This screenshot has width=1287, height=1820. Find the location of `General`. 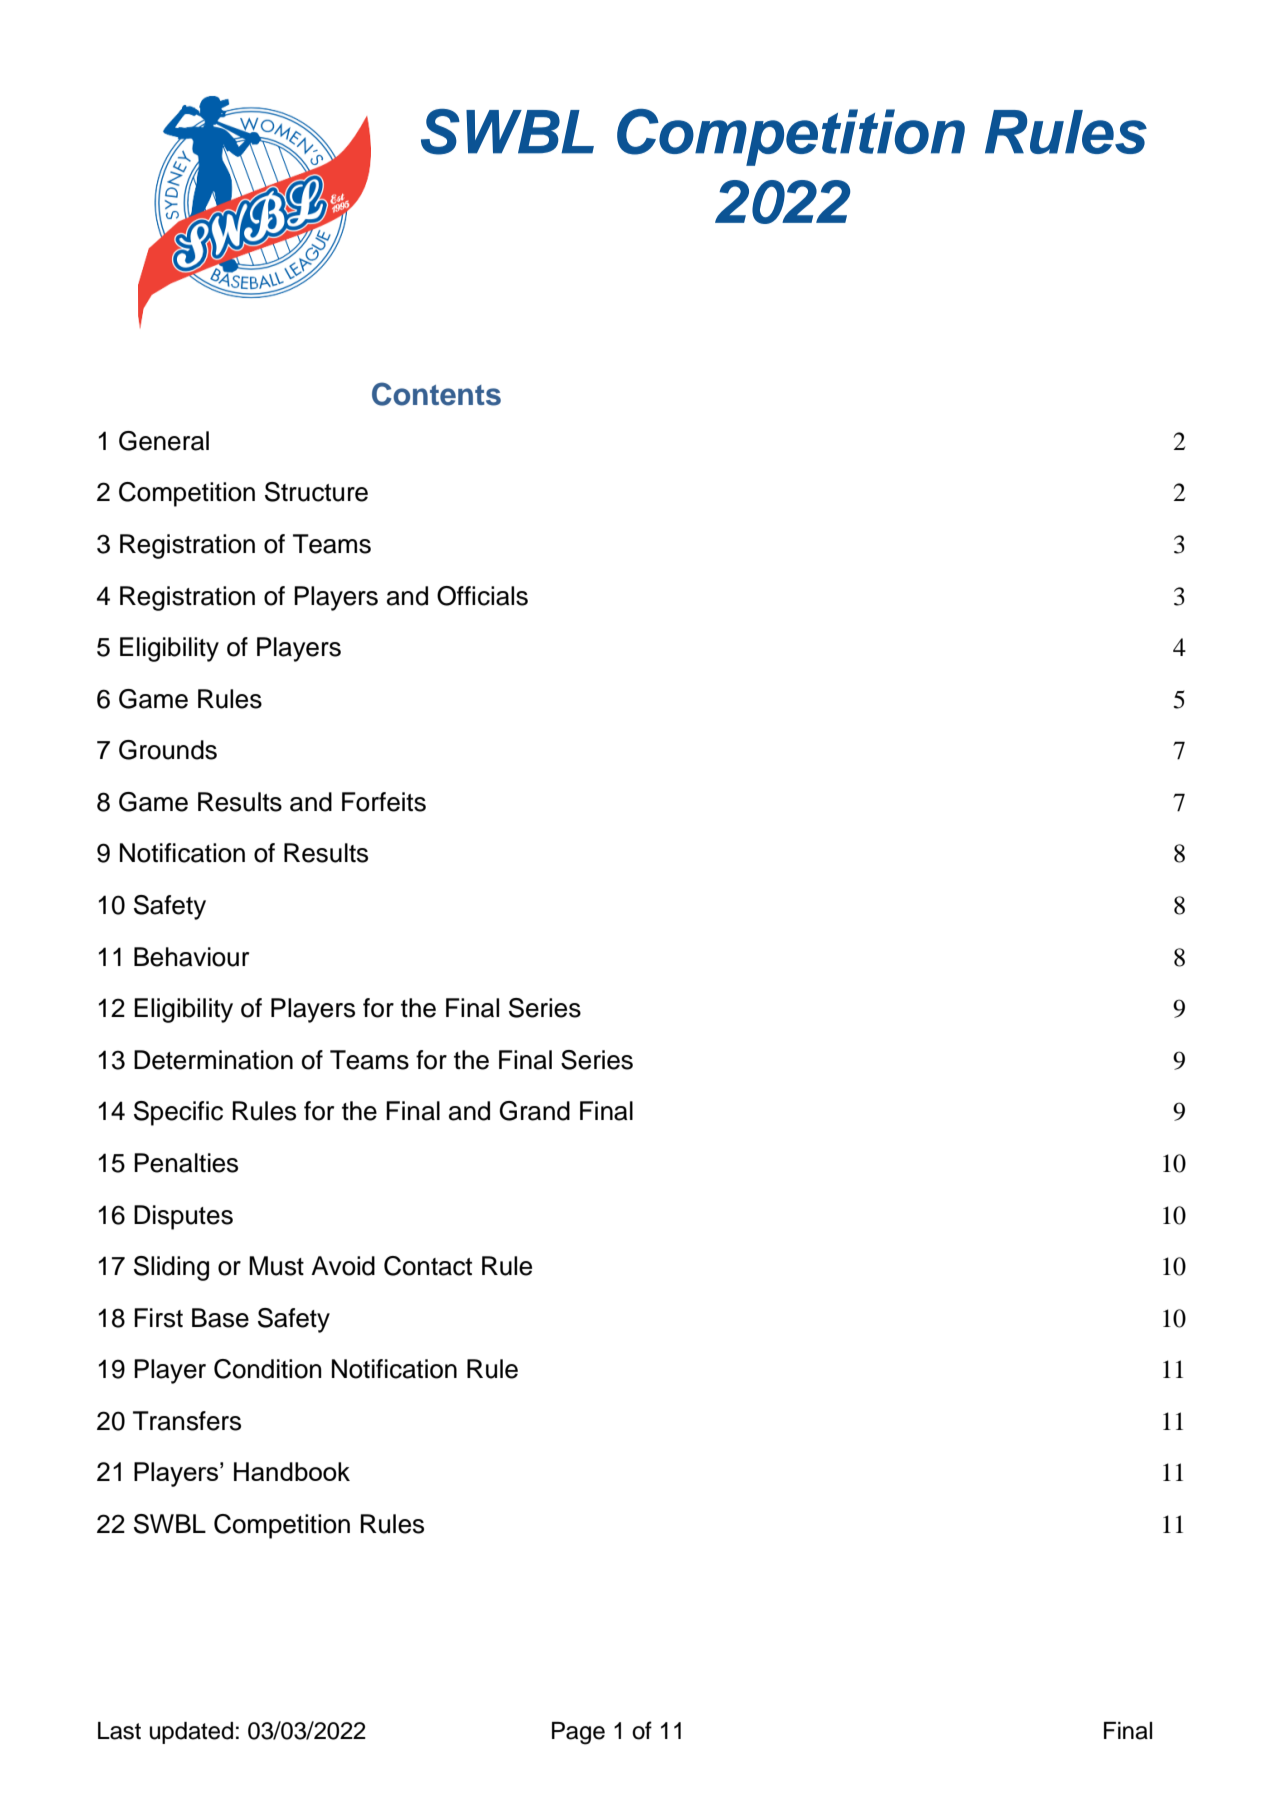

General is located at coordinates (164, 441).
